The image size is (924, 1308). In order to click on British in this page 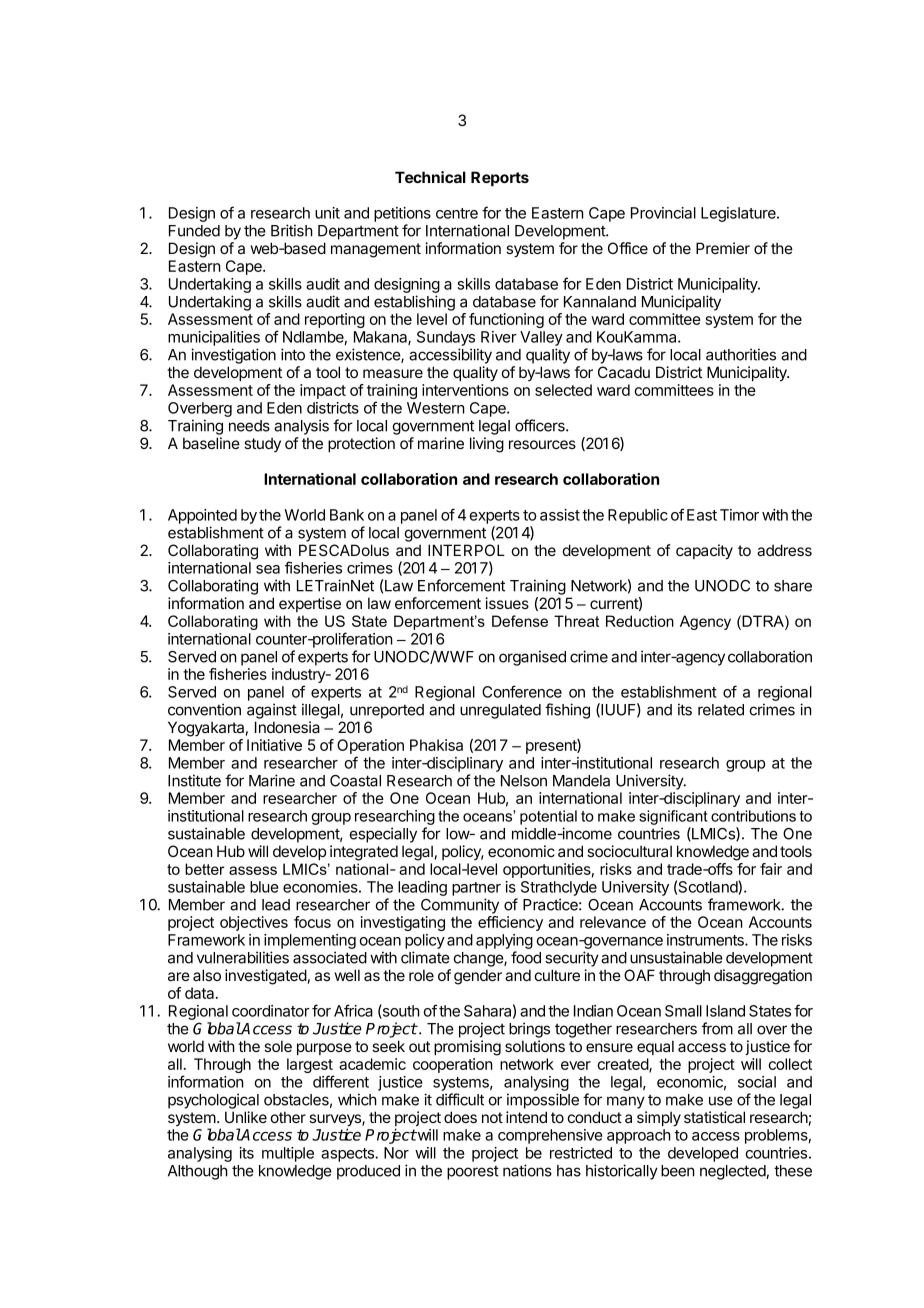, I will do `click(292, 230)`.
